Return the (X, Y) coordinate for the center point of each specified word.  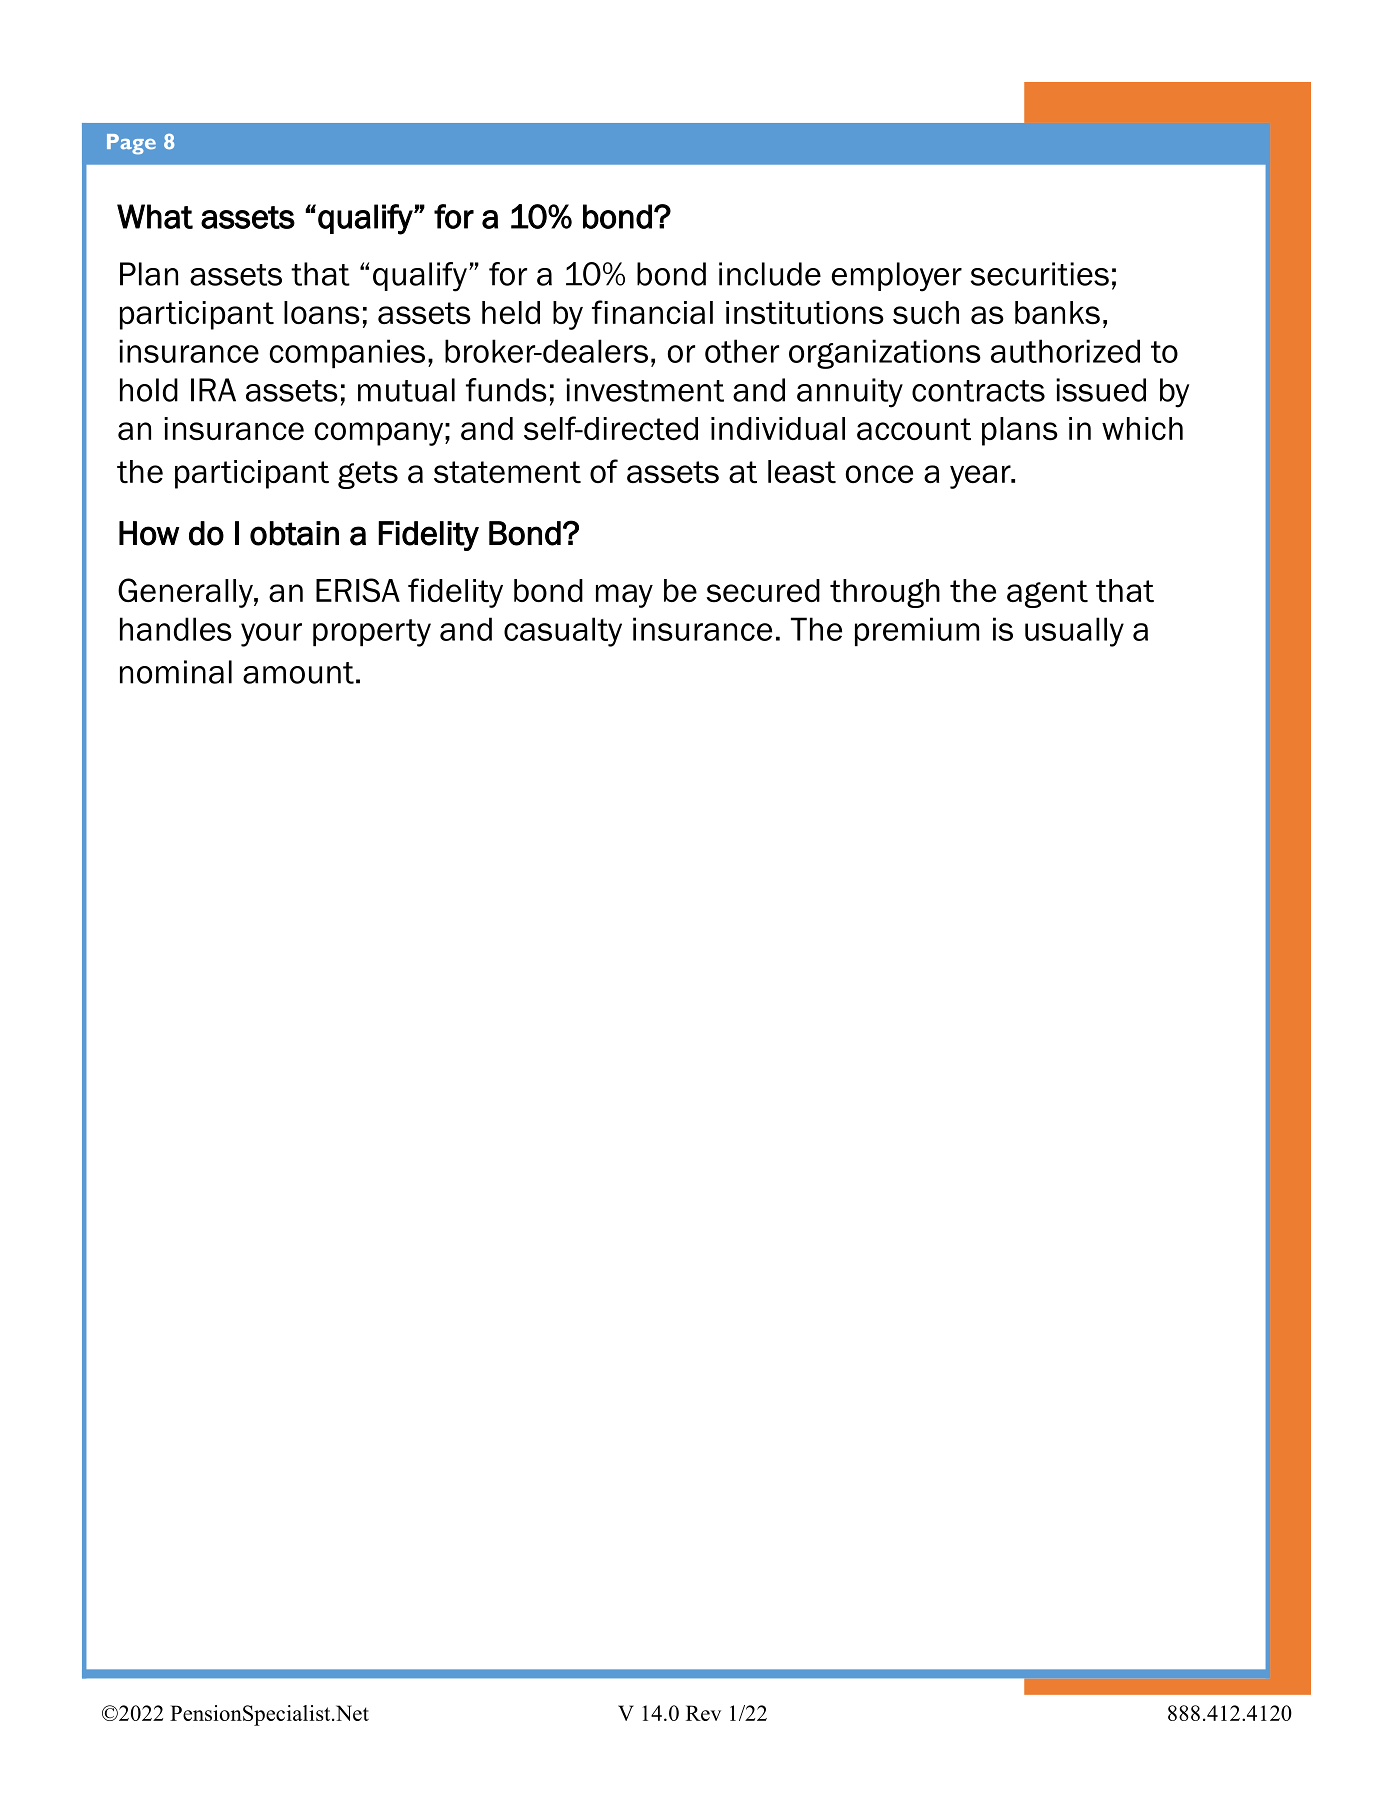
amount (298, 673)
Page (131, 144)
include (770, 274)
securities (1040, 274)
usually (1074, 632)
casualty (563, 632)
